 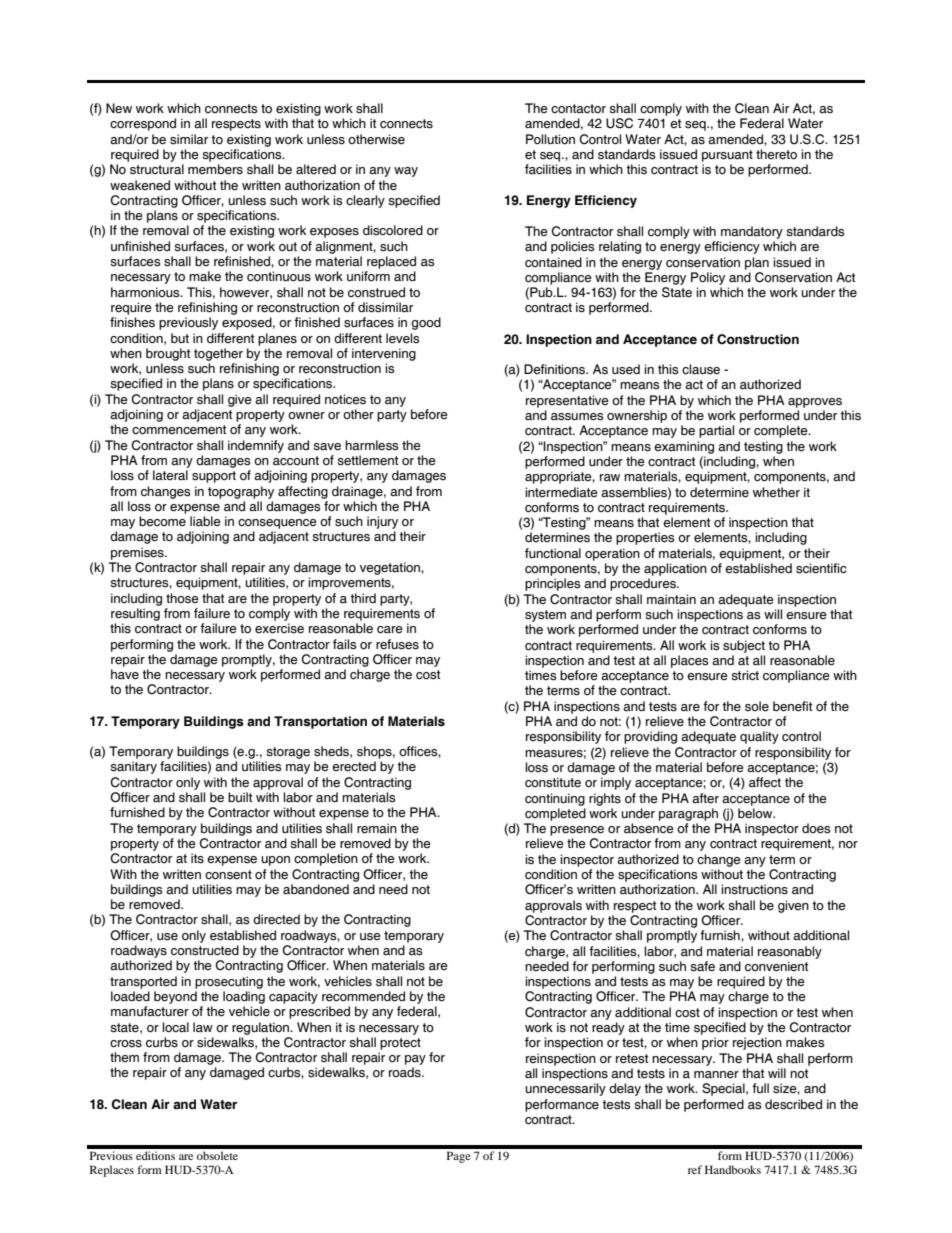 What do you see at coordinates (815, 403) in the screenshot?
I see `approves` at bounding box center [815, 403].
